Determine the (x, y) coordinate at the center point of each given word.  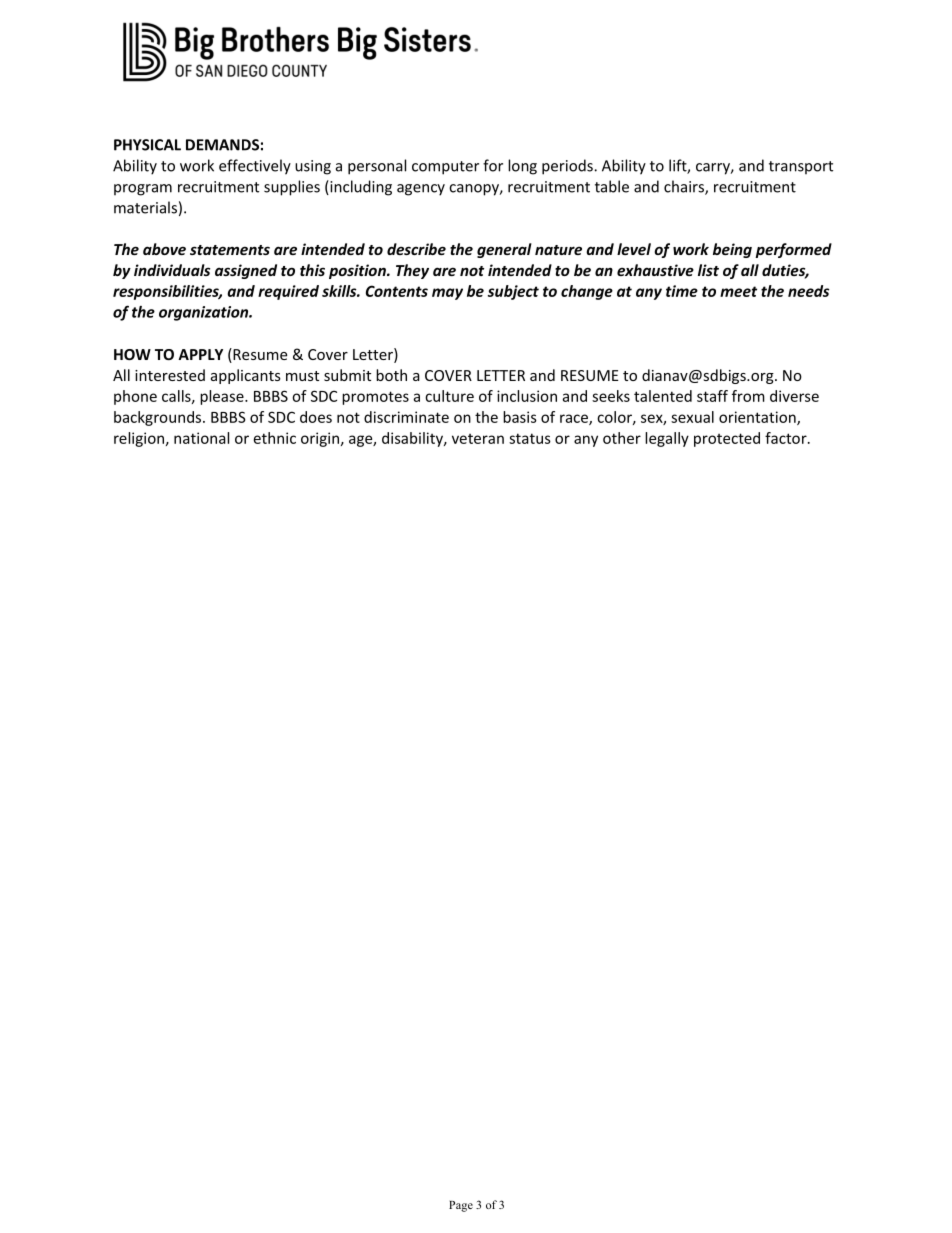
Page (461, 1206)
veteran (478, 439)
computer (445, 168)
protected (727, 439)
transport (801, 168)
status (530, 438)
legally (667, 439)
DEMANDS (222, 145)
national (201, 438)
